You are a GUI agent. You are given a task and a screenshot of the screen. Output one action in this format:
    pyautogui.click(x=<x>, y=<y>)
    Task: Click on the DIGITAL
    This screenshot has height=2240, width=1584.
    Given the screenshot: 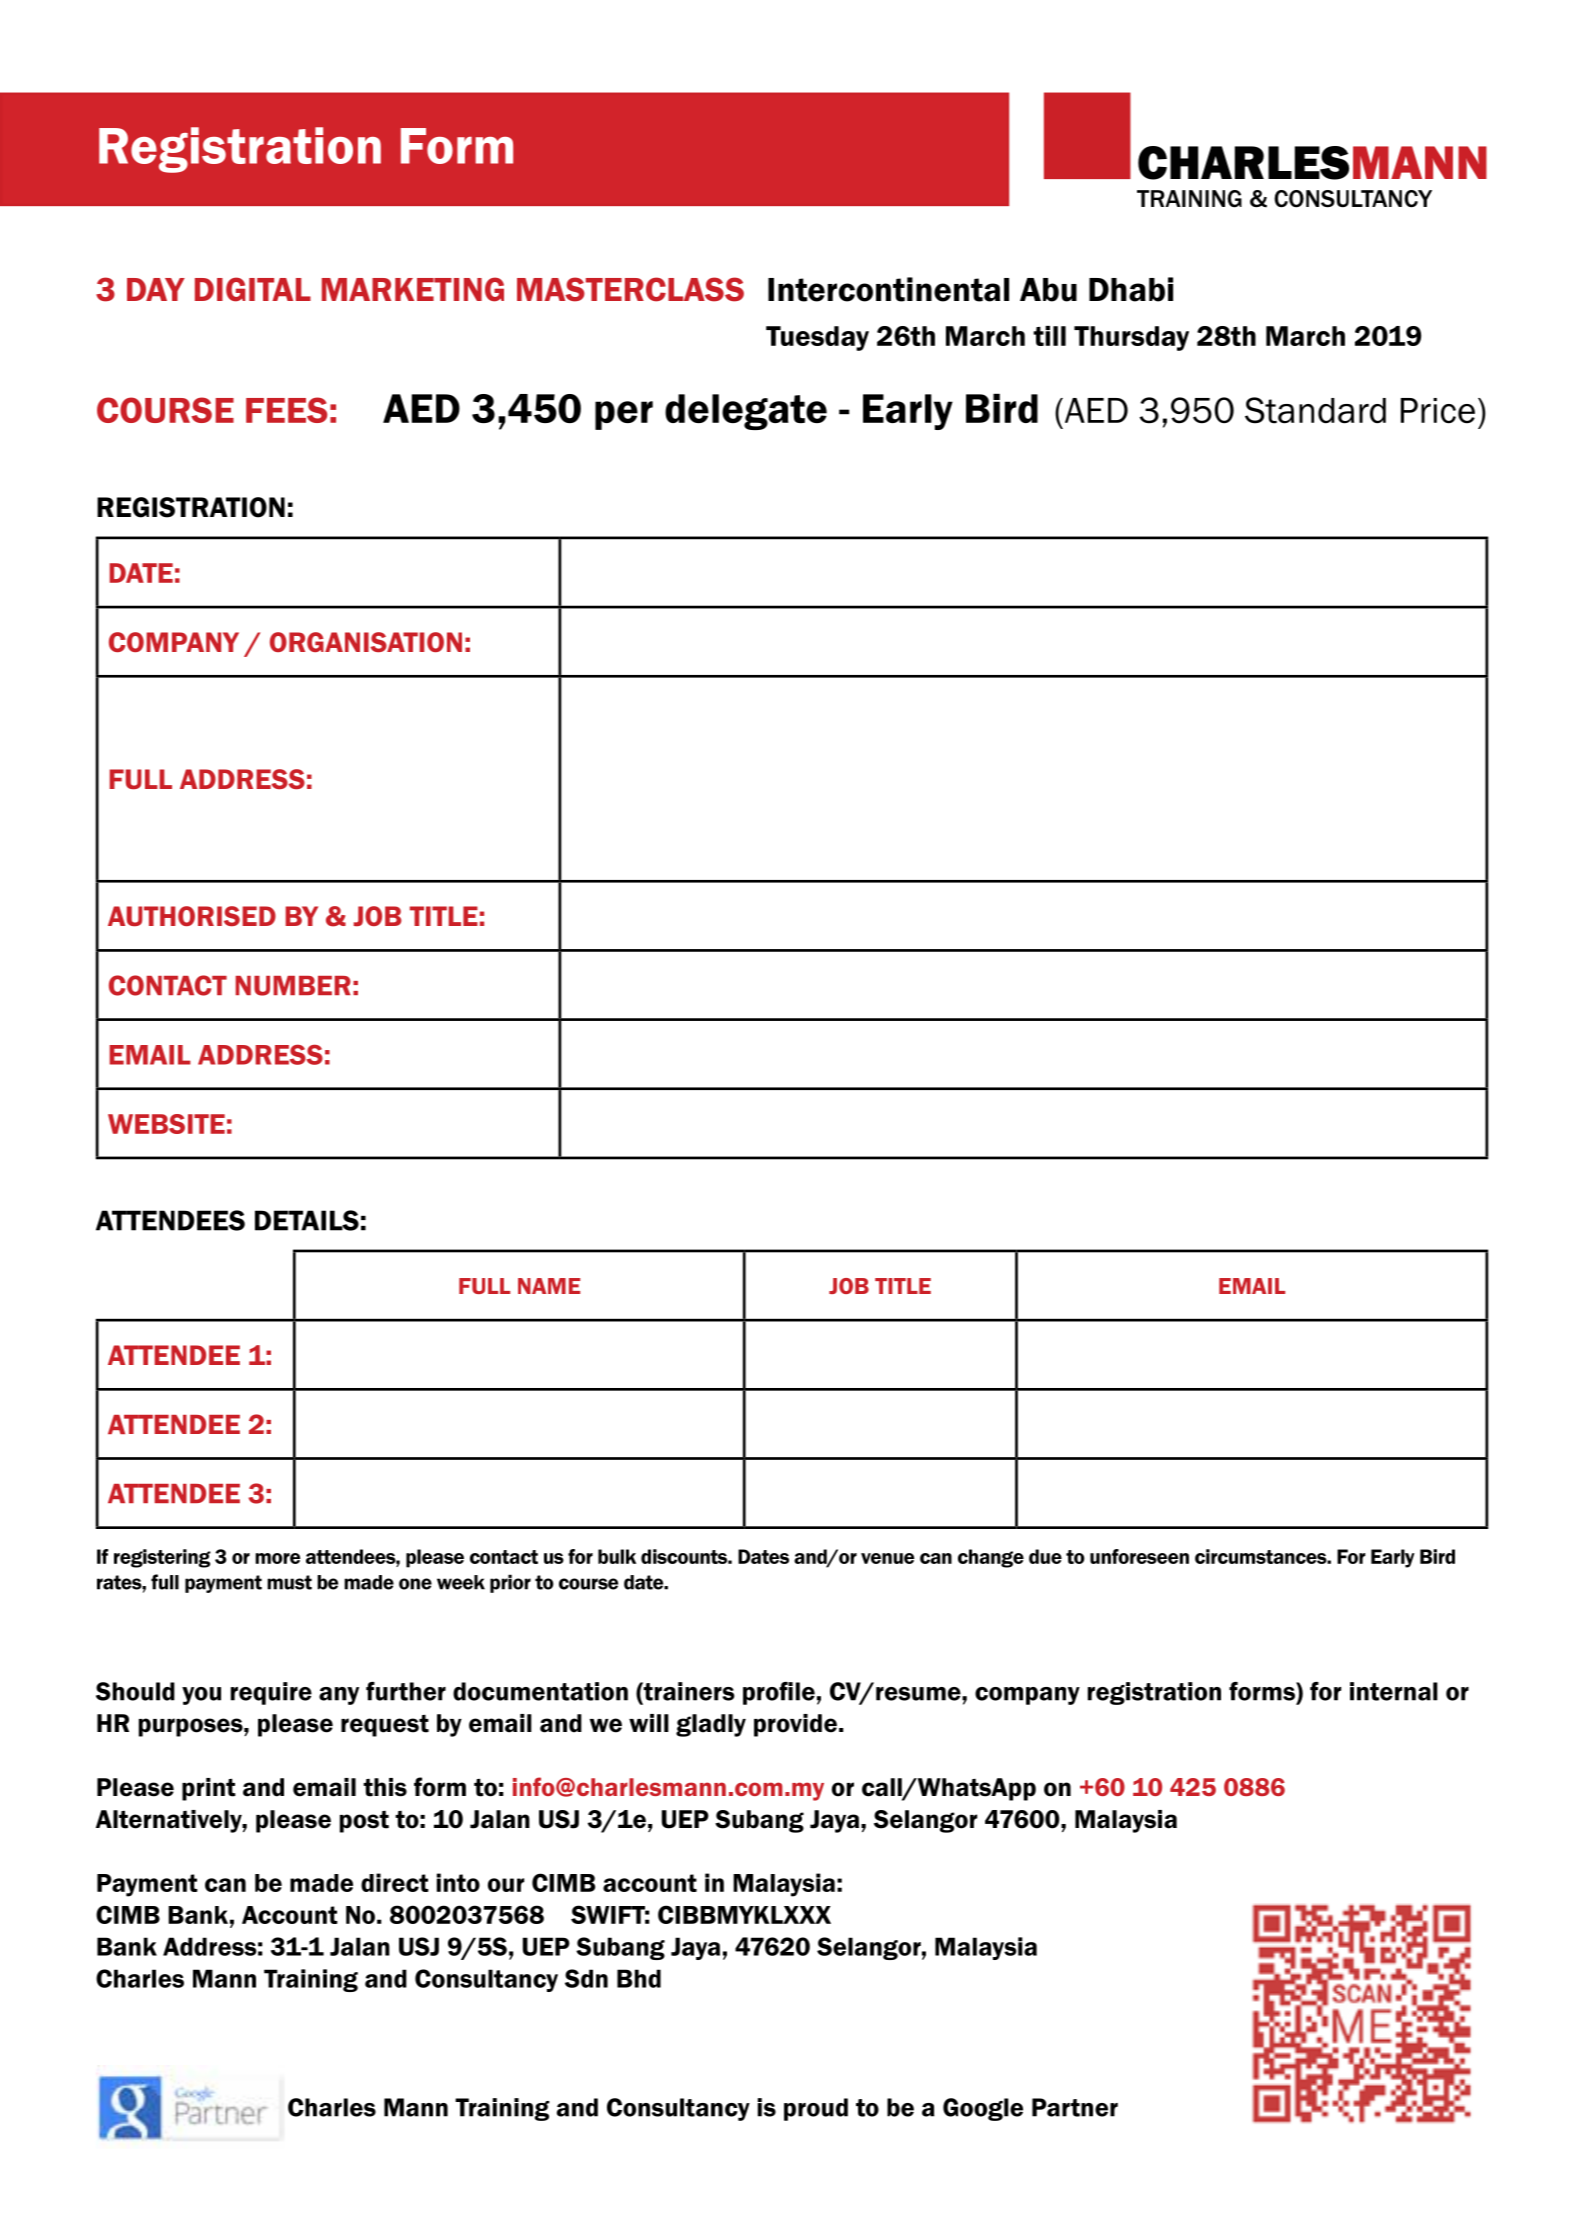 What is the action you would take?
    pyautogui.click(x=253, y=289)
